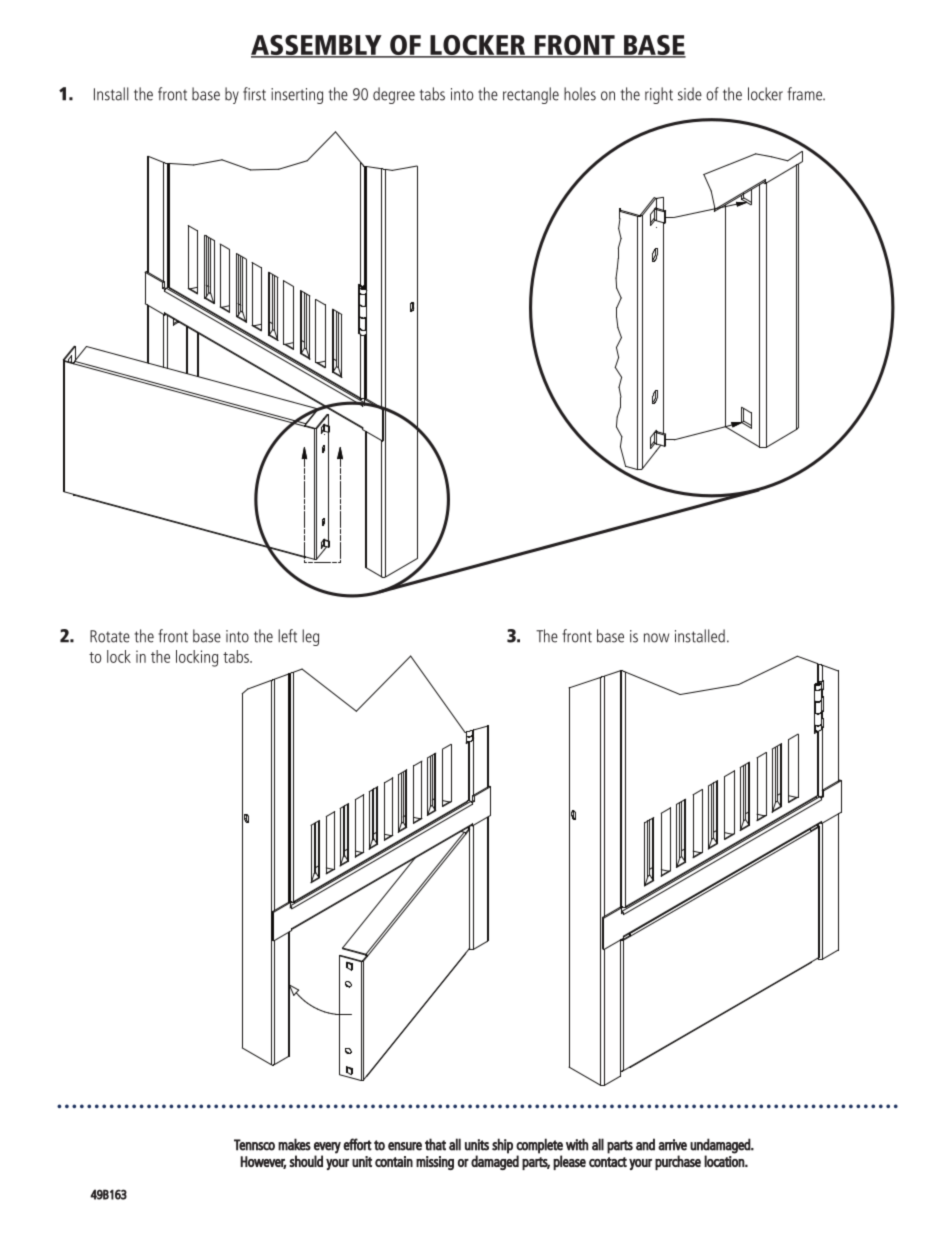  Describe the element at coordinates (656, 638) in the screenshot. I see `now` at that location.
